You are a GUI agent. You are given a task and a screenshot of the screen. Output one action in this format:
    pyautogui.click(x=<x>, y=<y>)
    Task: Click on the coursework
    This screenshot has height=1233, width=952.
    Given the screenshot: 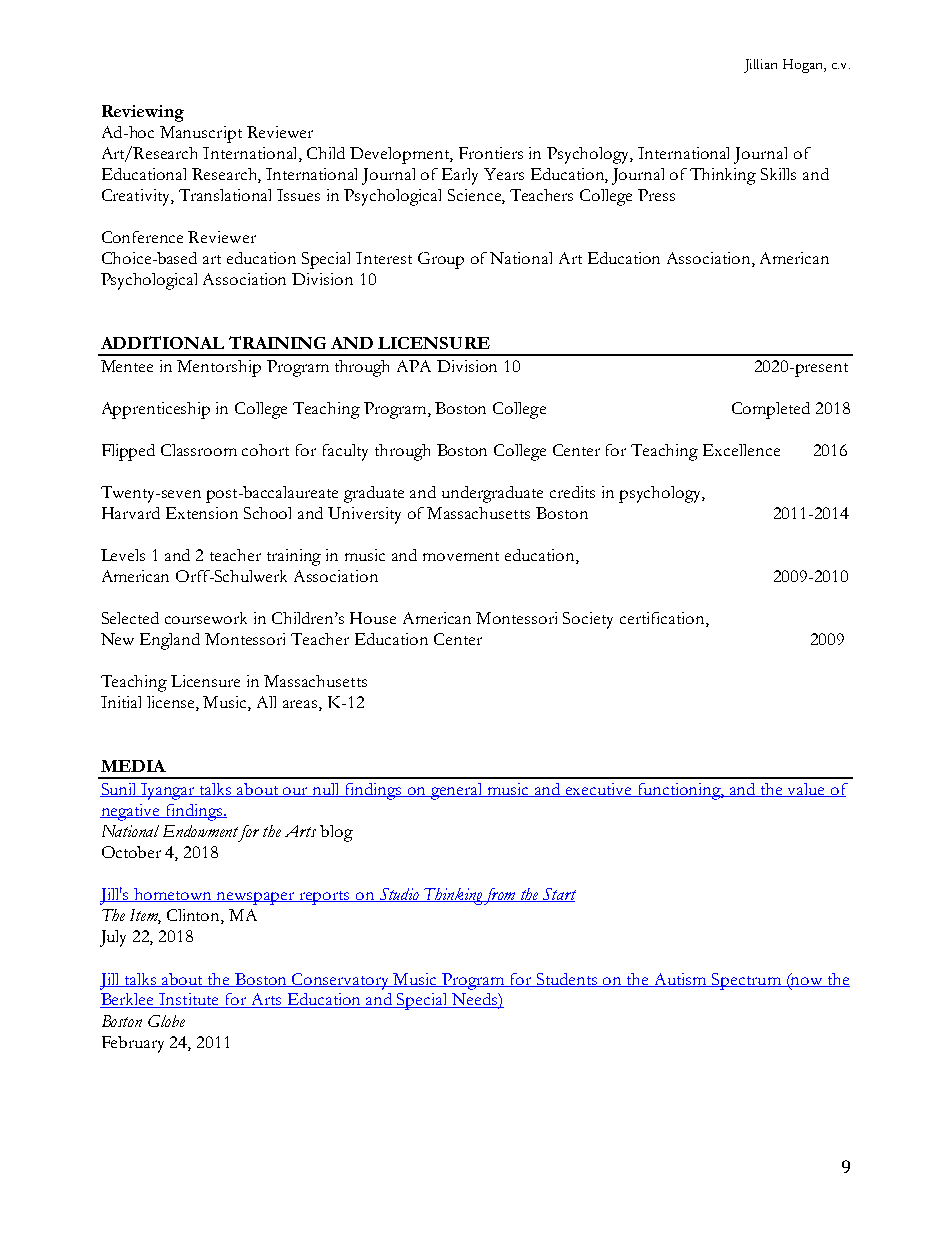 What is the action you would take?
    pyautogui.click(x=206, y=618)
